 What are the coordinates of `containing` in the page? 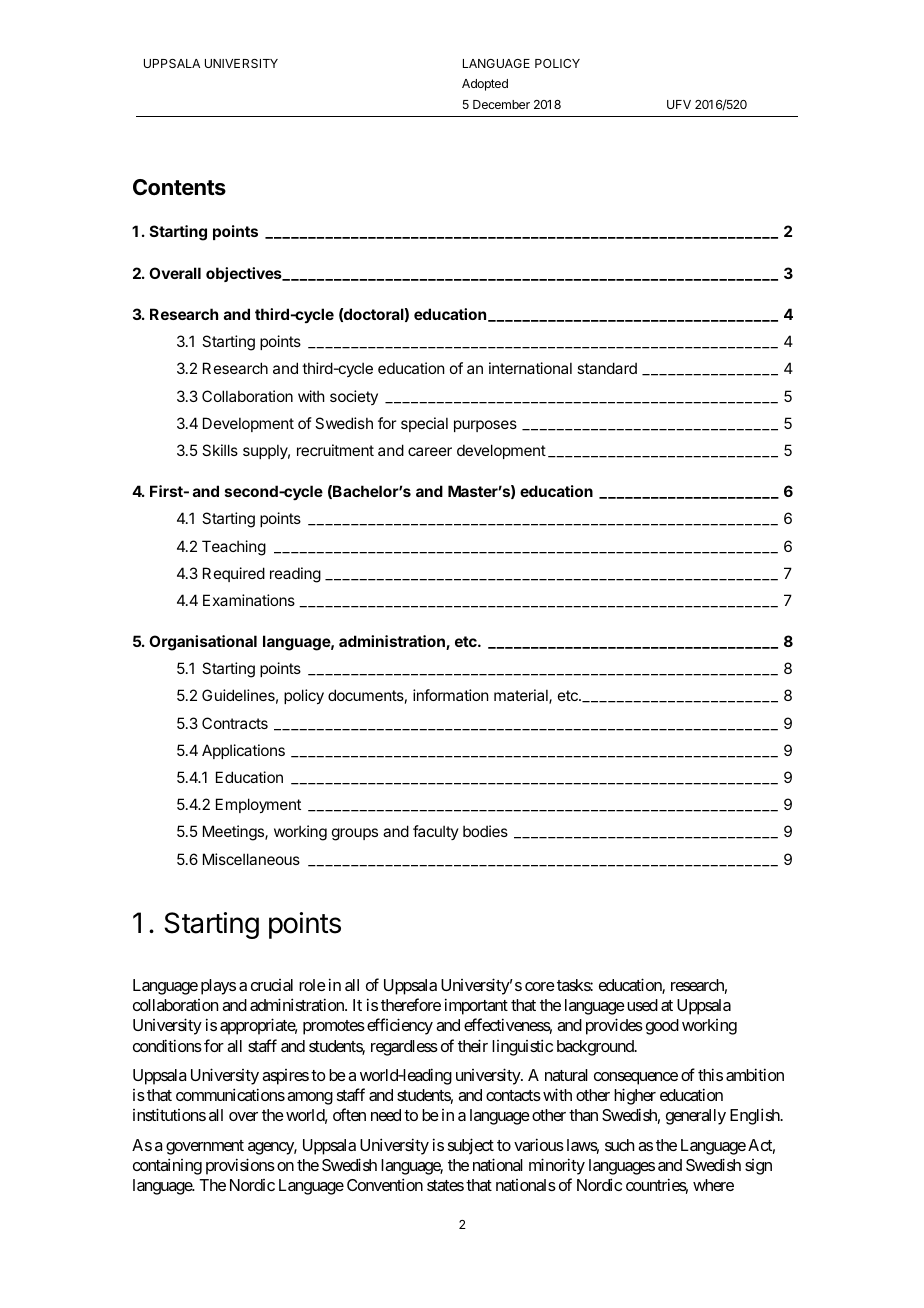 It's located at (167, 1166).
